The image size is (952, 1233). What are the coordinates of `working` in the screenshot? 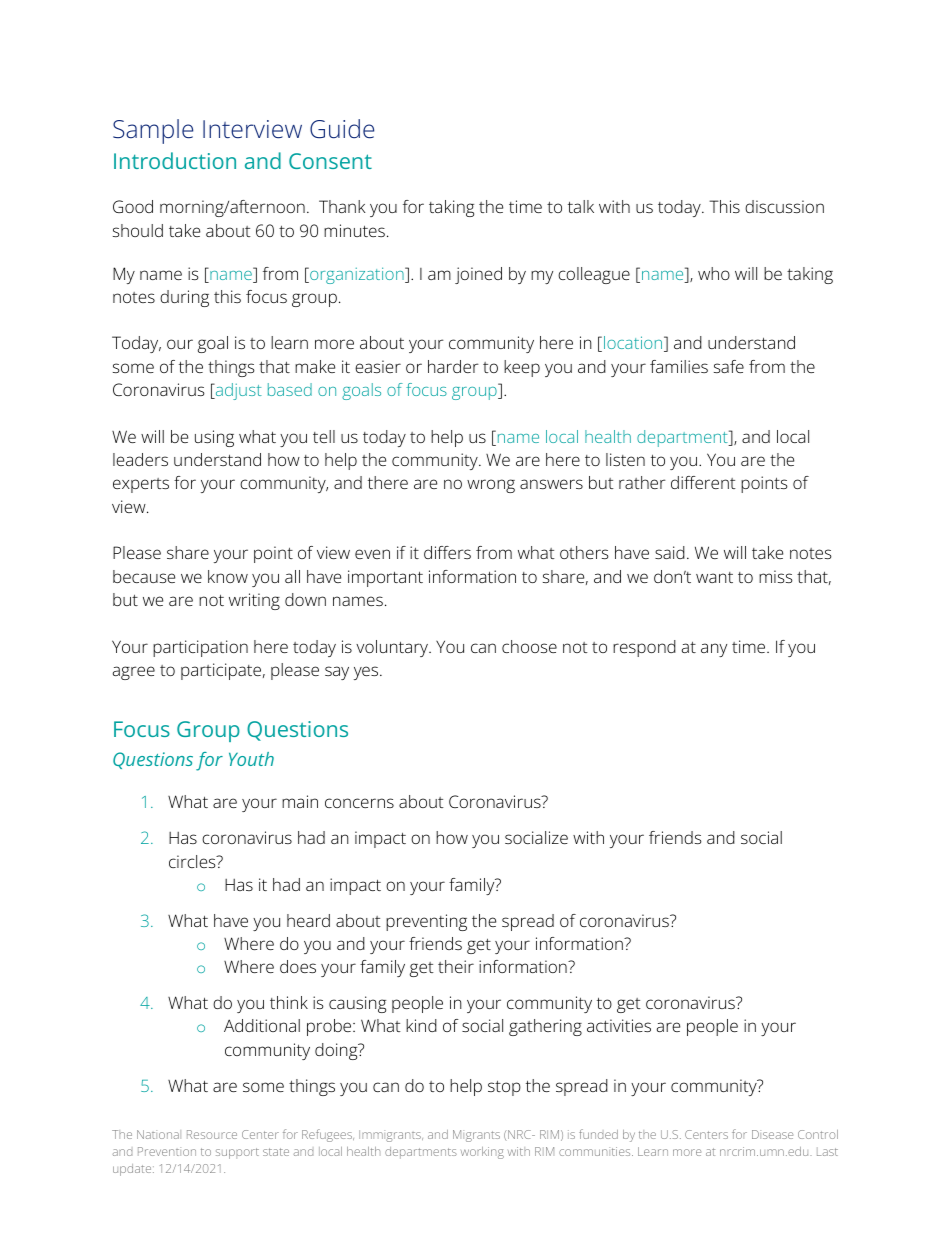 It's located at (482, 1153).
